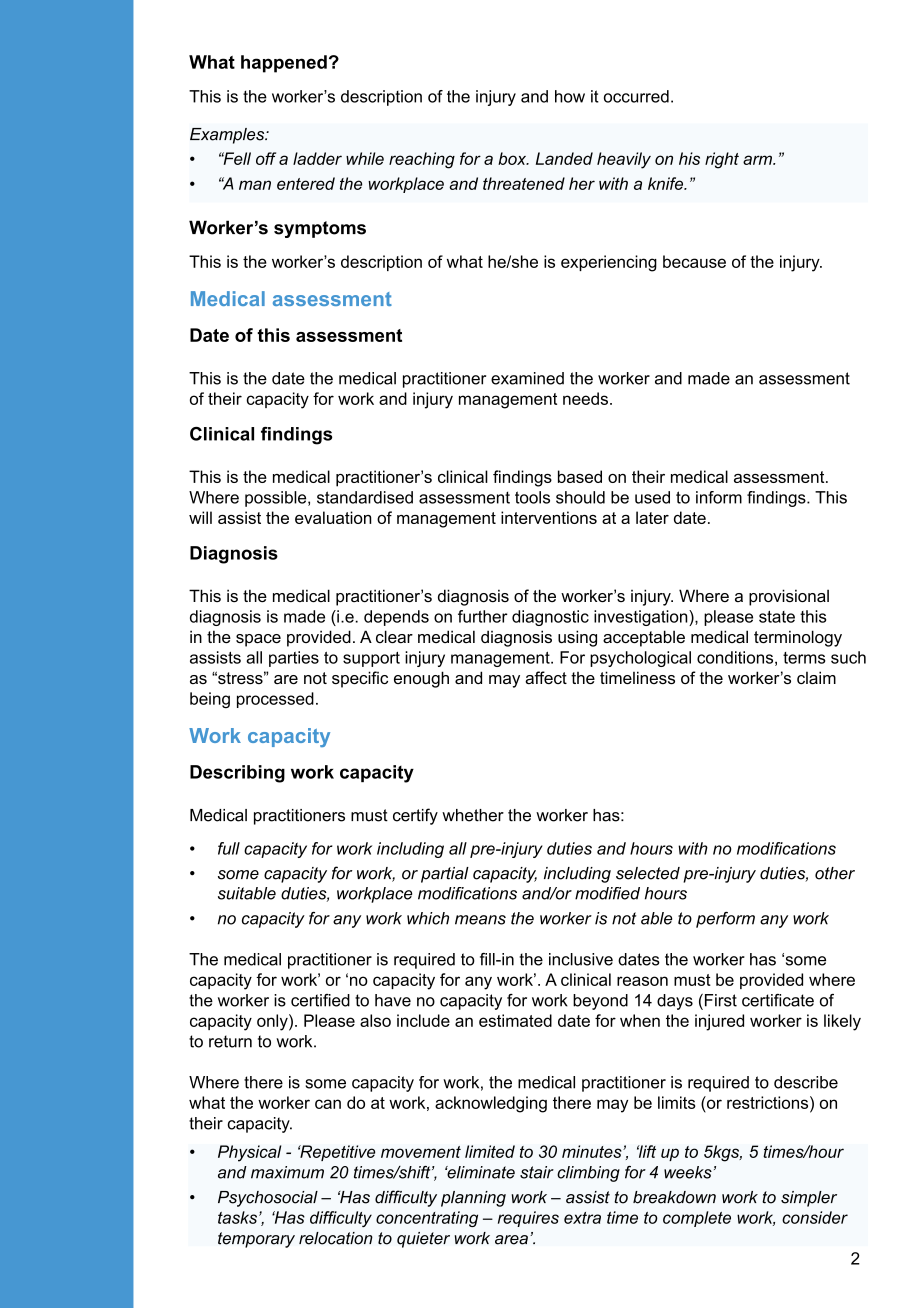 The width and height of the page is (924, 1308). I want to click on inform, so click(719, 497).
